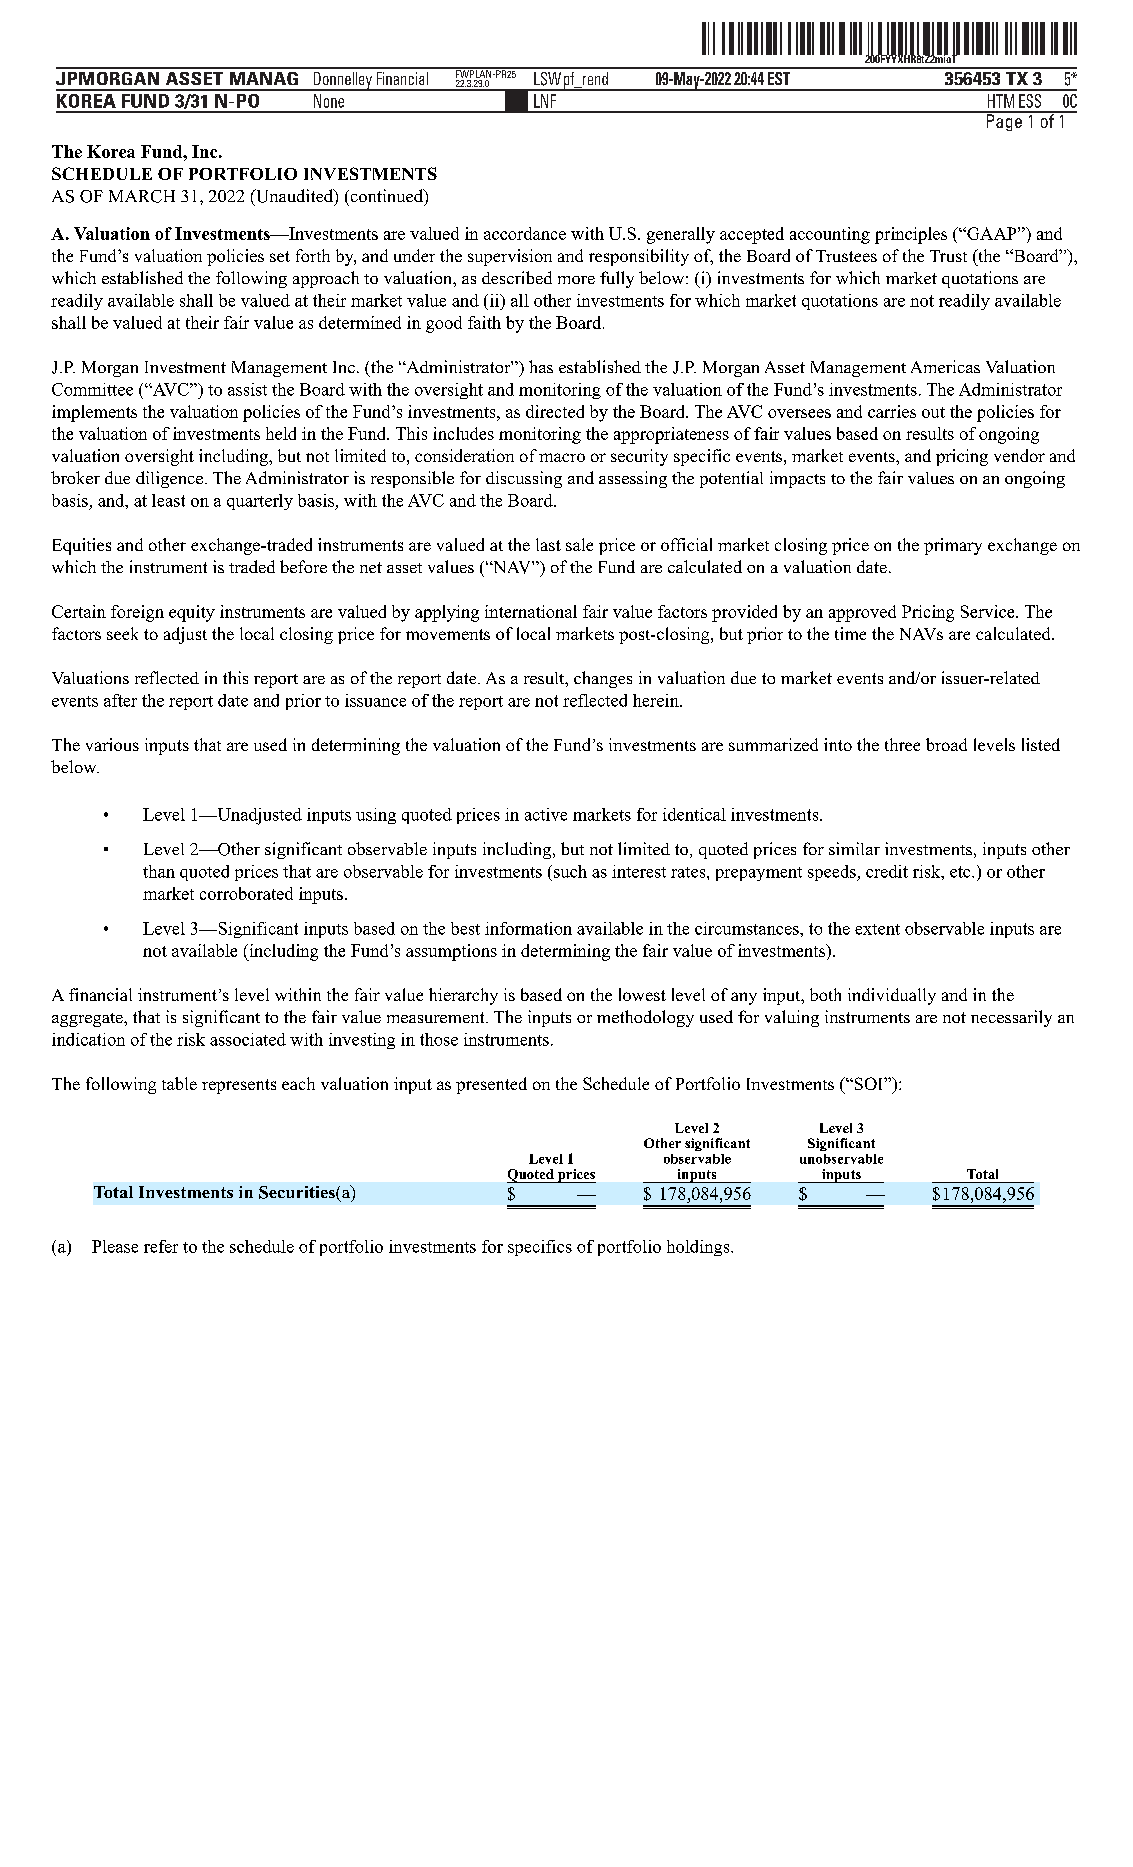 This document has width=1133, height=1867. What do you see at coordinates (247, 389) in the document?
I see `assist` at bounding box center [247, 389].
